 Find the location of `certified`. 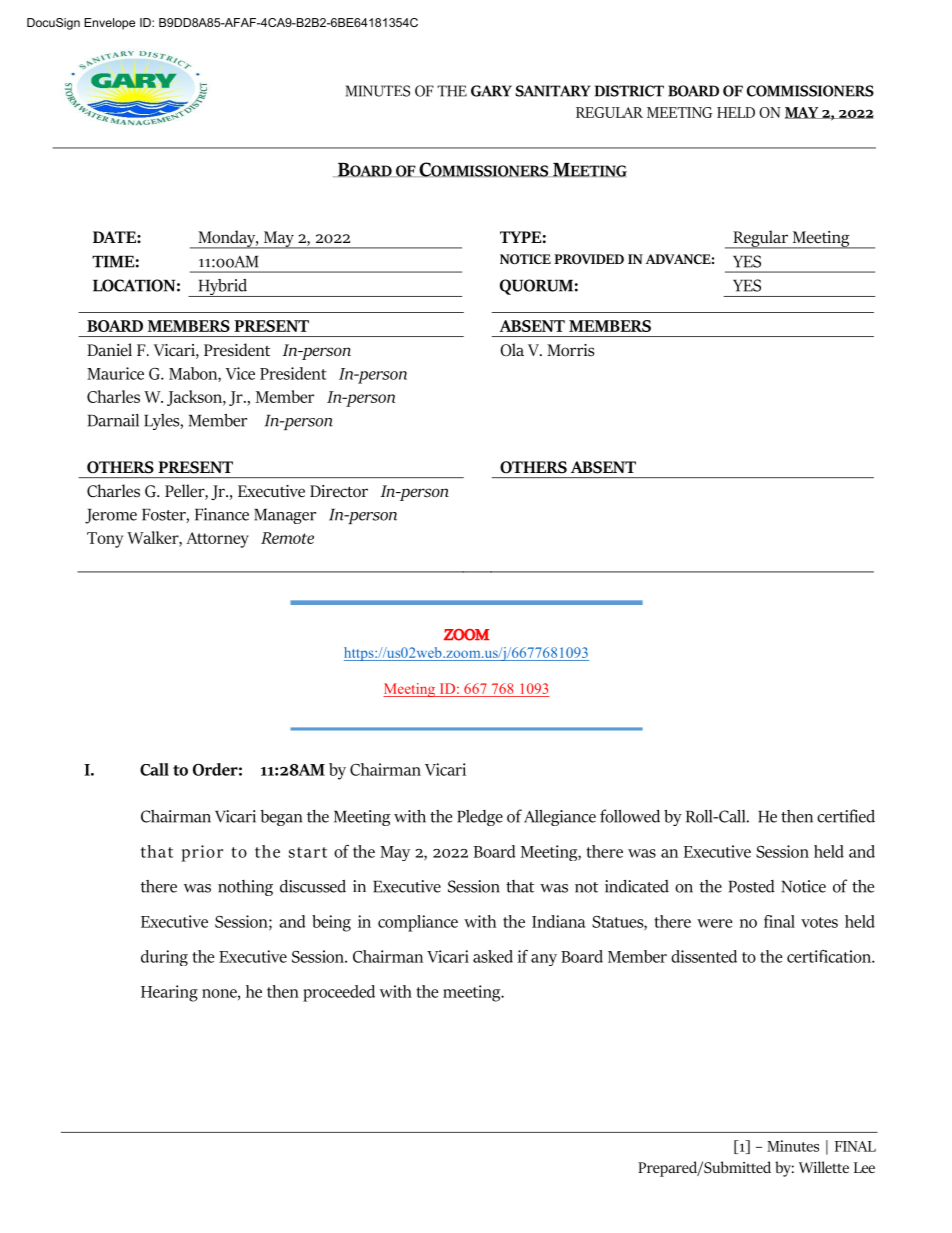

certified is located at coordinates (846, 816).
